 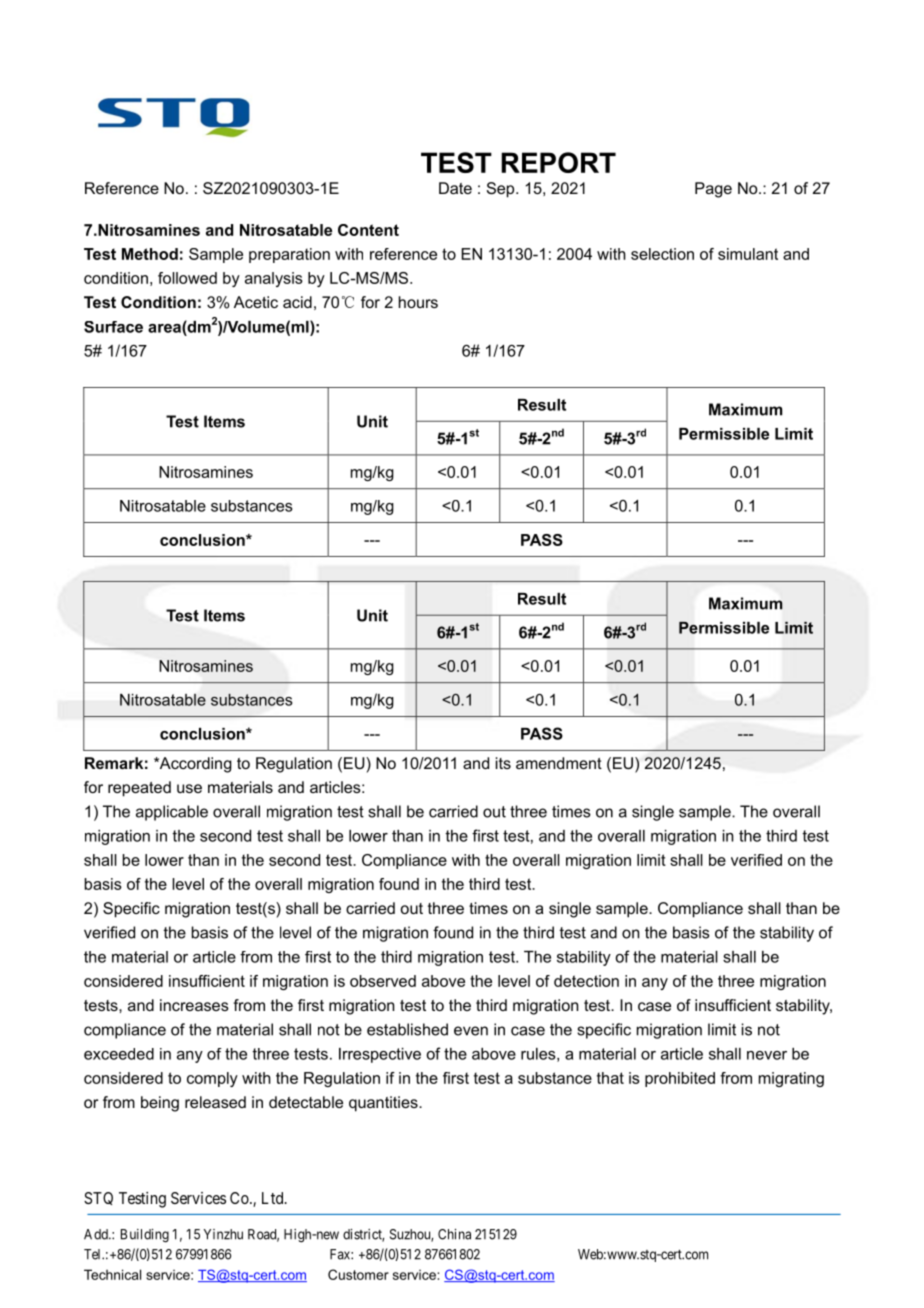 I want to click on Building, so click(x=145, y=1236).
